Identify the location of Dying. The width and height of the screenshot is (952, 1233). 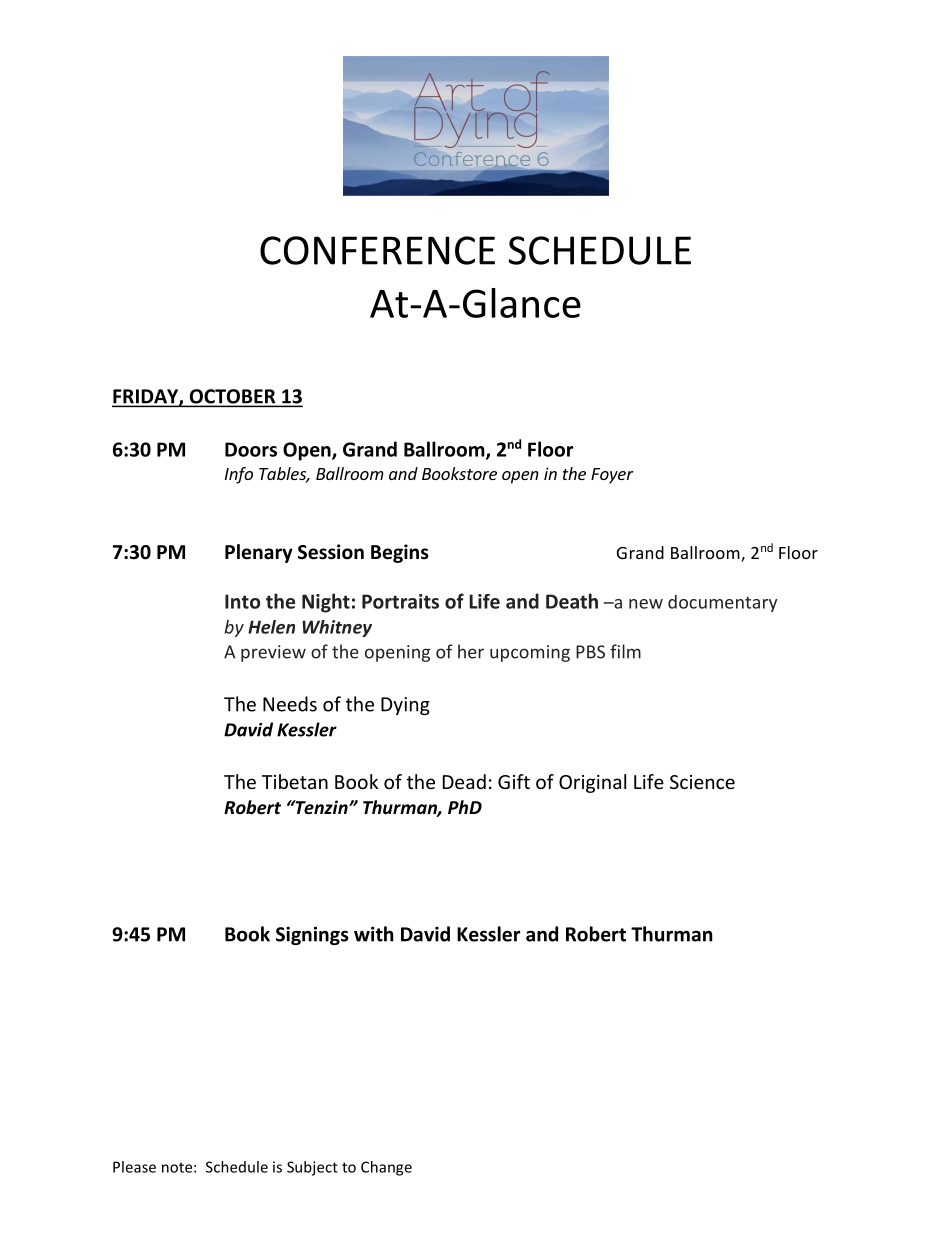
(405, 706).
